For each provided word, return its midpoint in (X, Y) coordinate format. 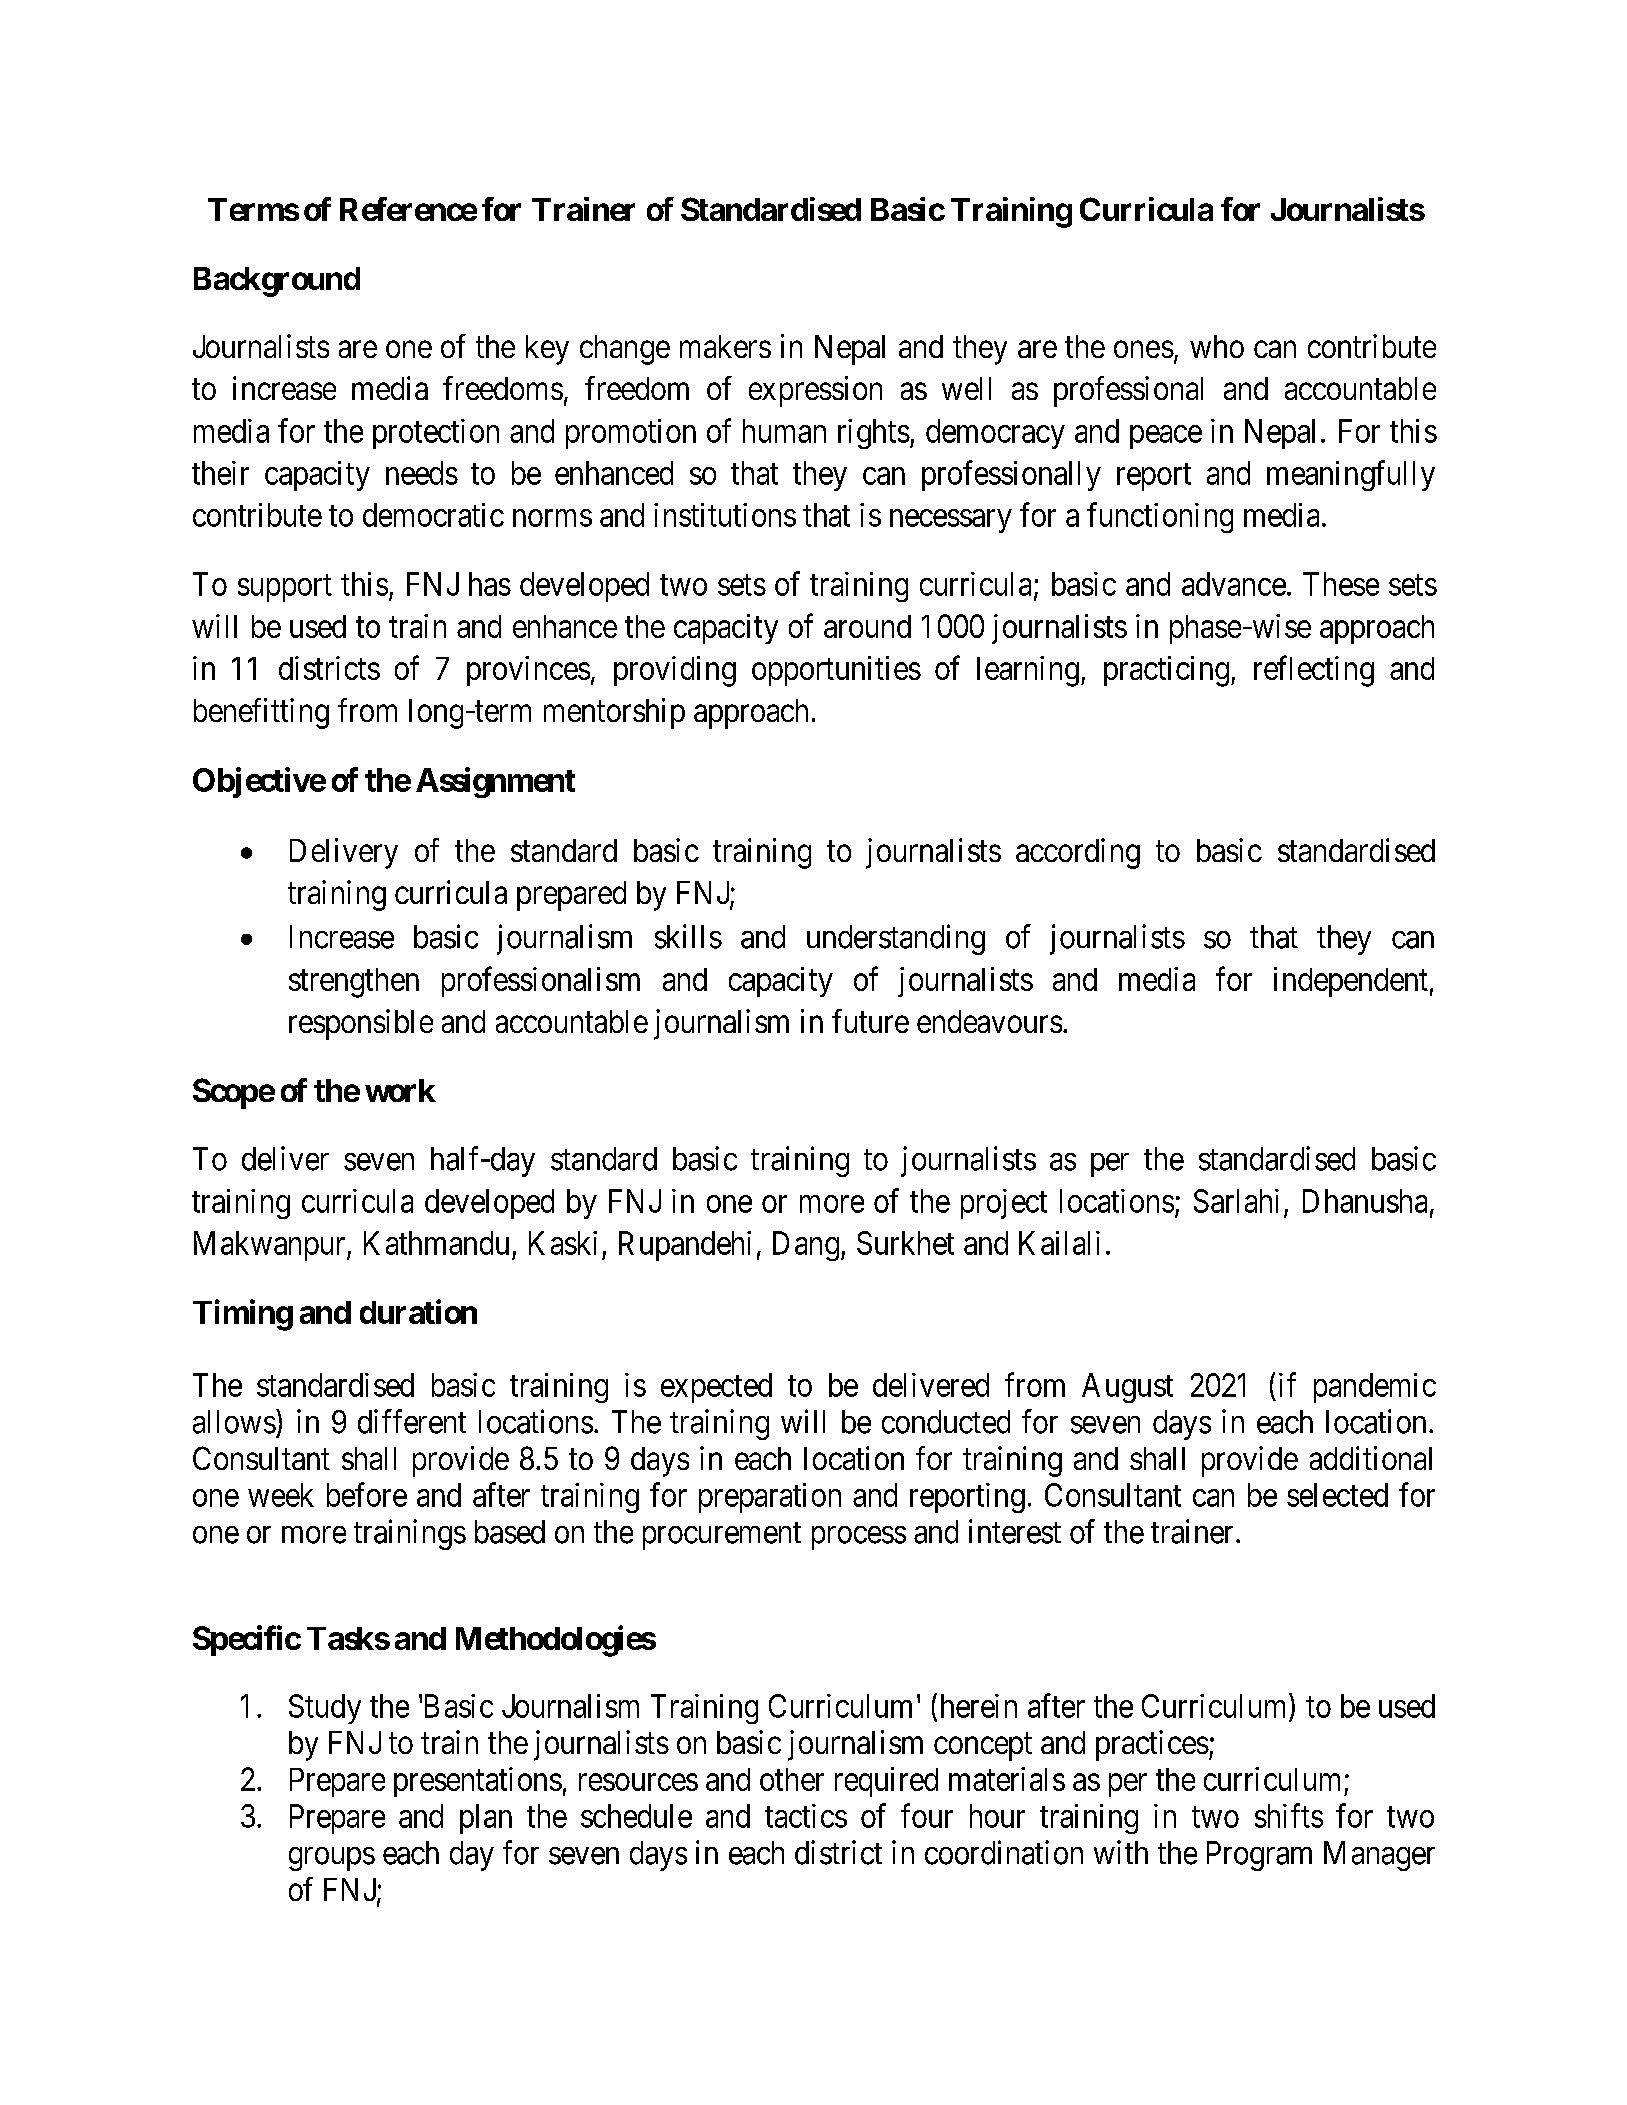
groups (332, 1859)
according (1078, 853)
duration (418, 1311)
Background (277, 282)
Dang (806, 1246)
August (1127, 1388)
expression (815, 391)
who (1217, 346)
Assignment (495, 782)
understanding (896, 939)
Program (1259, 1856)
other (792, 1779)
